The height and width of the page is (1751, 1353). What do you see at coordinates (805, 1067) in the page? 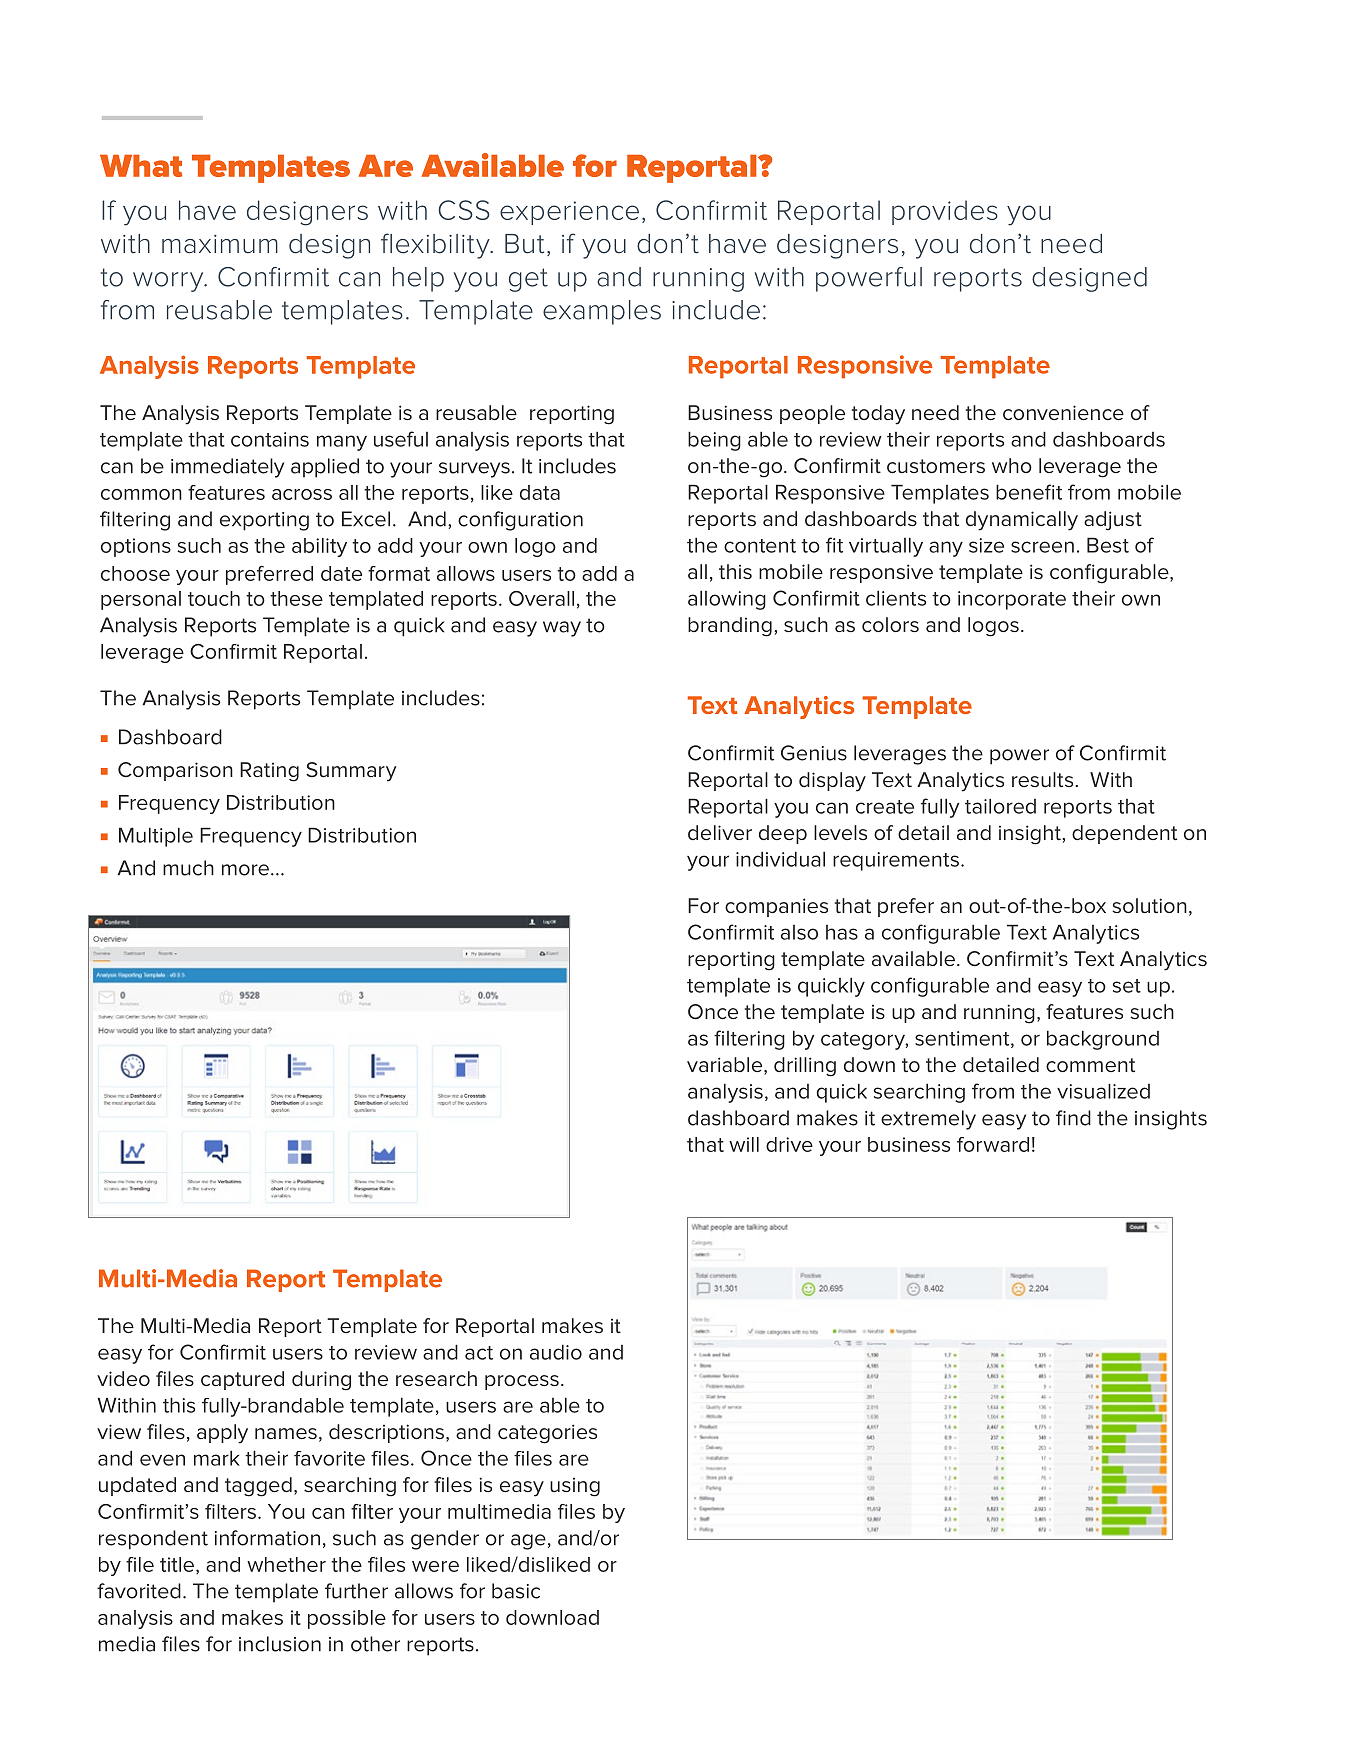
I see `drilling` at bounding box center [805, 1067].
